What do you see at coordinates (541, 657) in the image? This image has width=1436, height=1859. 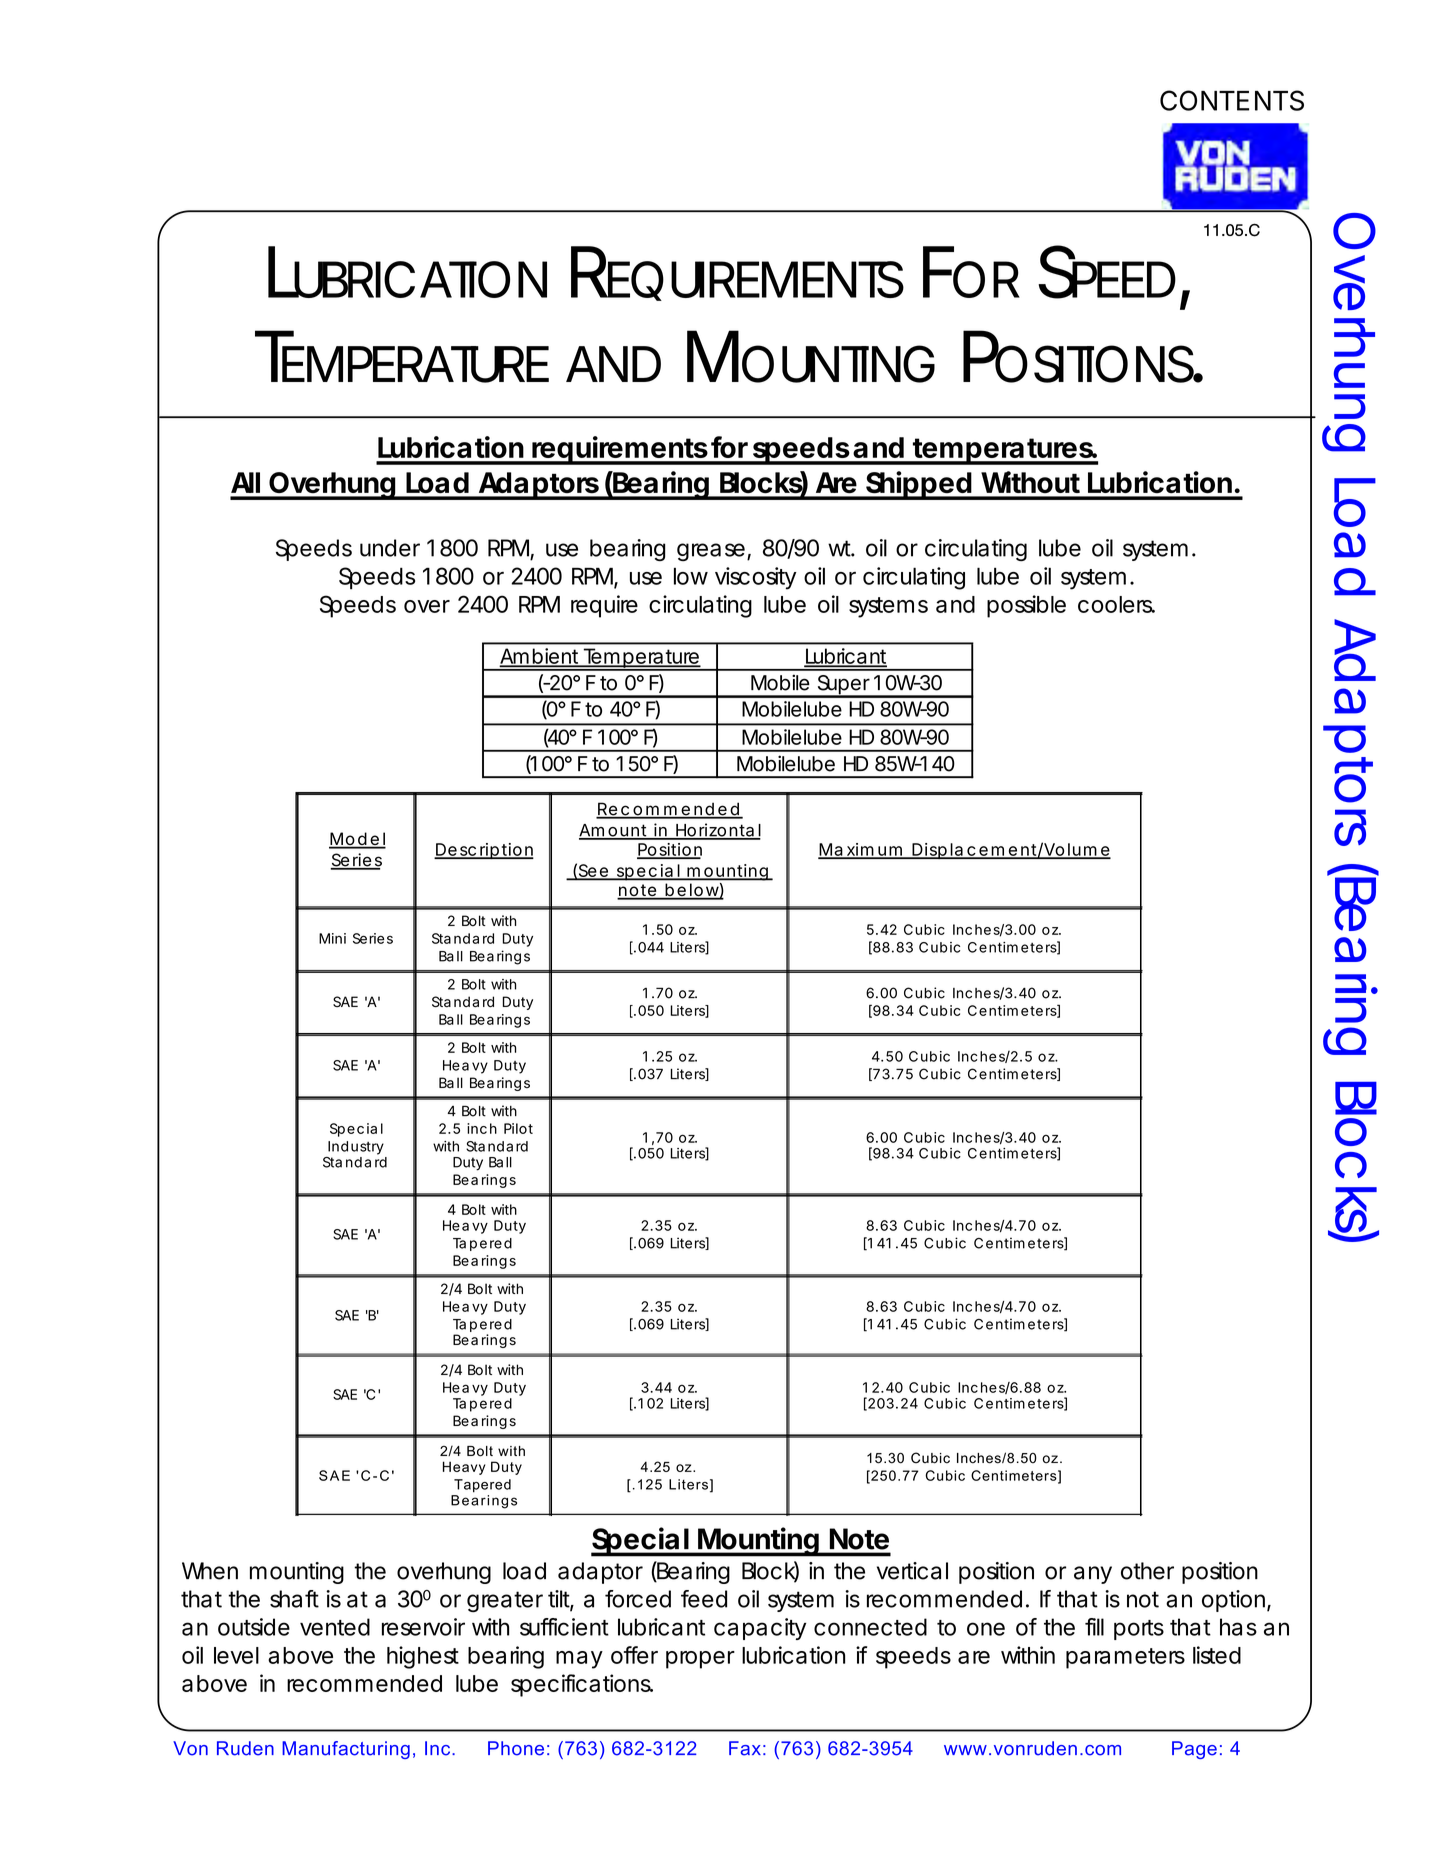 I see `Ambient` at bounding box center [541, 657].
